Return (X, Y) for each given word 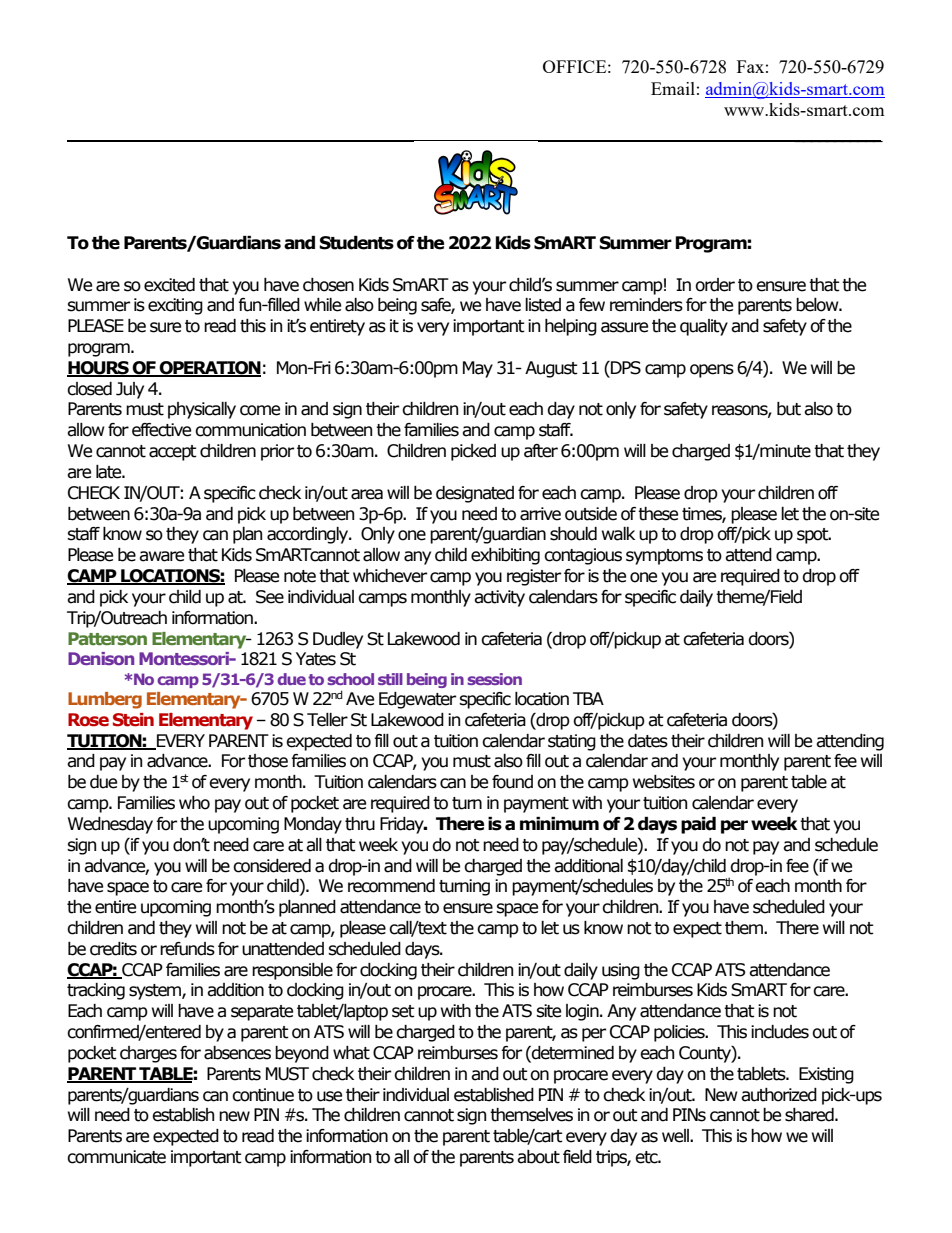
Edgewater (417, 700)
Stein (133, 720)
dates (648, 741)
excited (169, 285)
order (715, 285)
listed (543, 305)
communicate (116, 1157)
